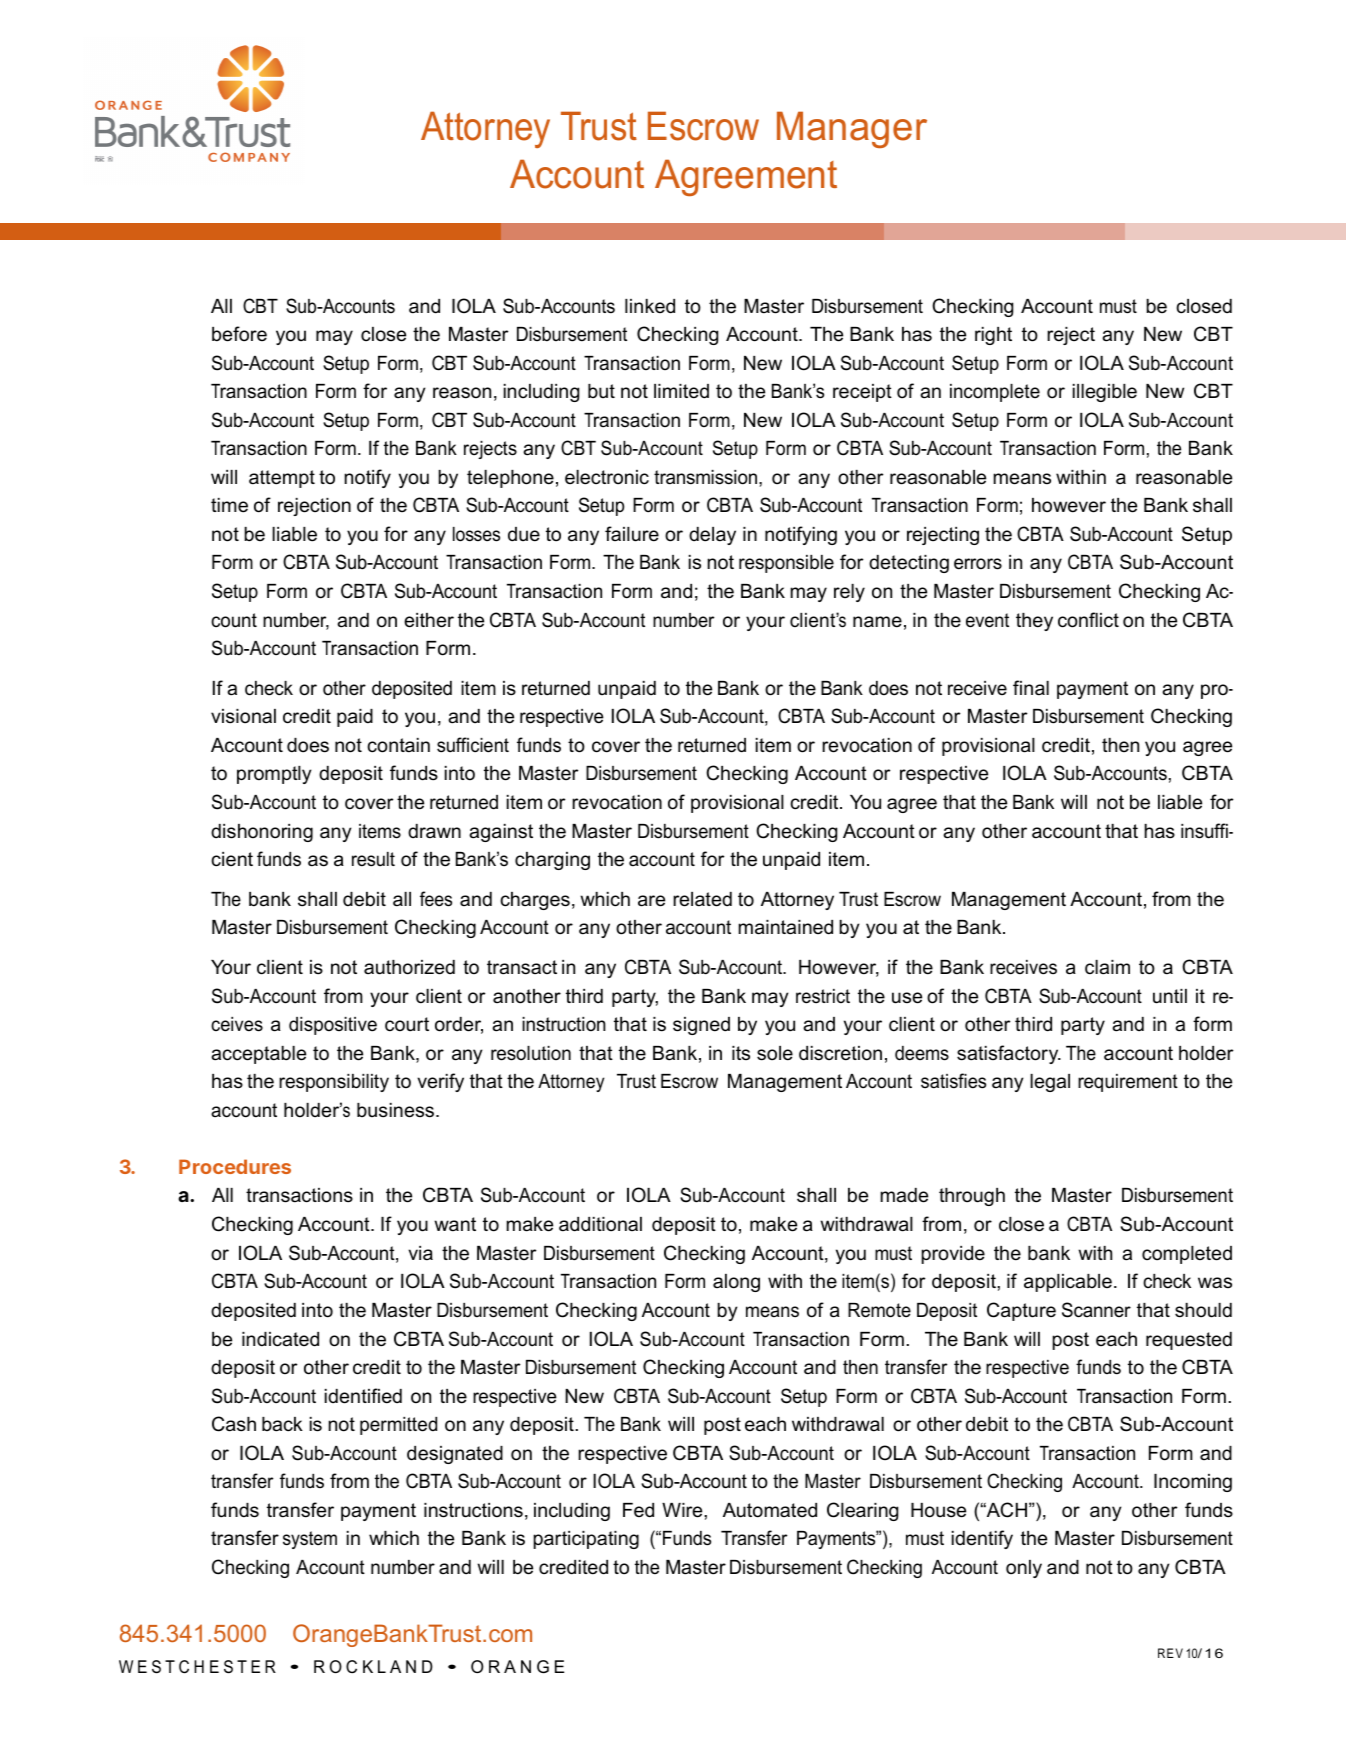 The height and width of the screenshot is (1742, 1346). Describe the element at coordinates (420, 1253) in the screenshot. I see `via` at that location.
